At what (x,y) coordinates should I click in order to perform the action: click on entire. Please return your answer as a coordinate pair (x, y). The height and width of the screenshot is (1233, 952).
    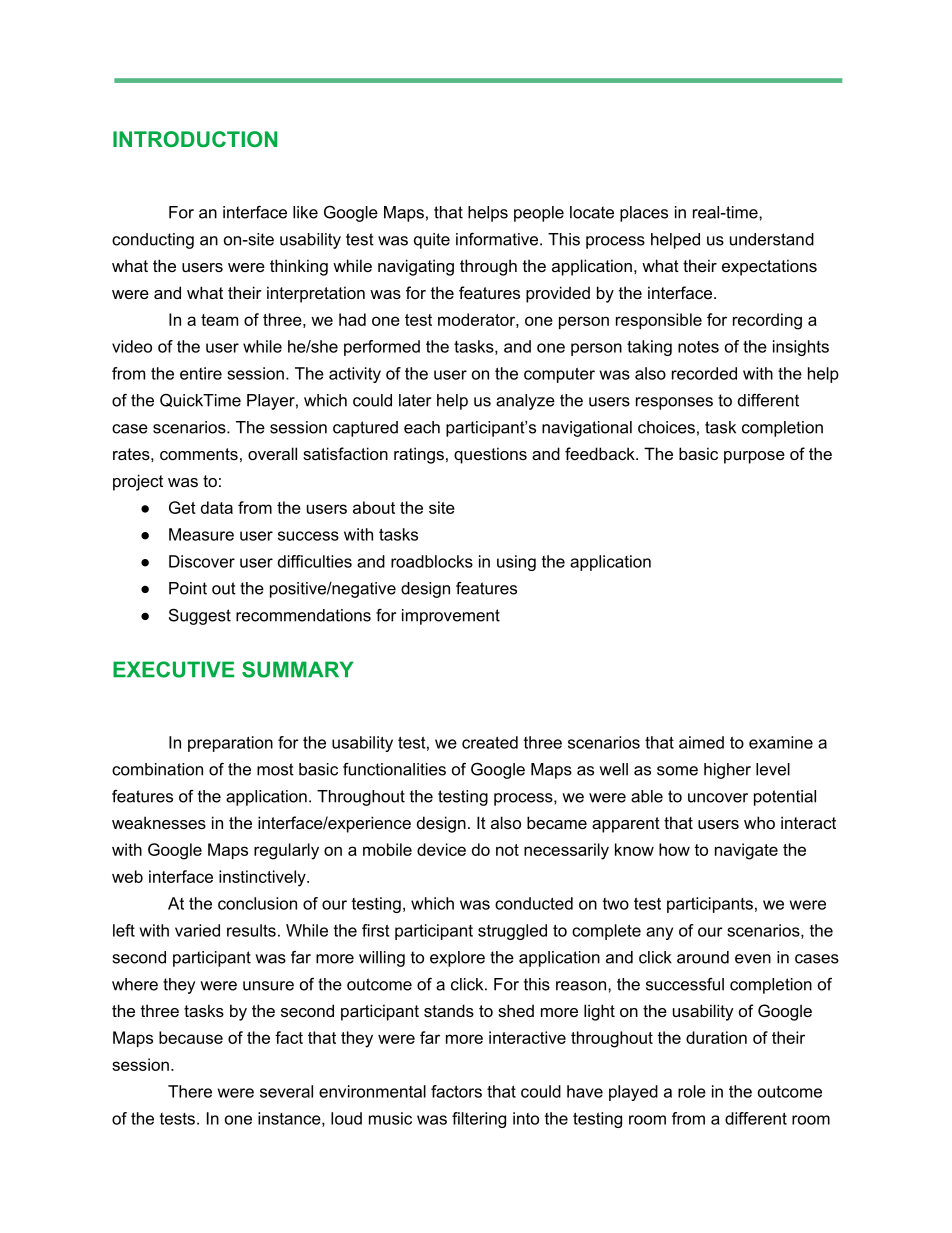
    Looking at the image, I should click on (201, 373).
